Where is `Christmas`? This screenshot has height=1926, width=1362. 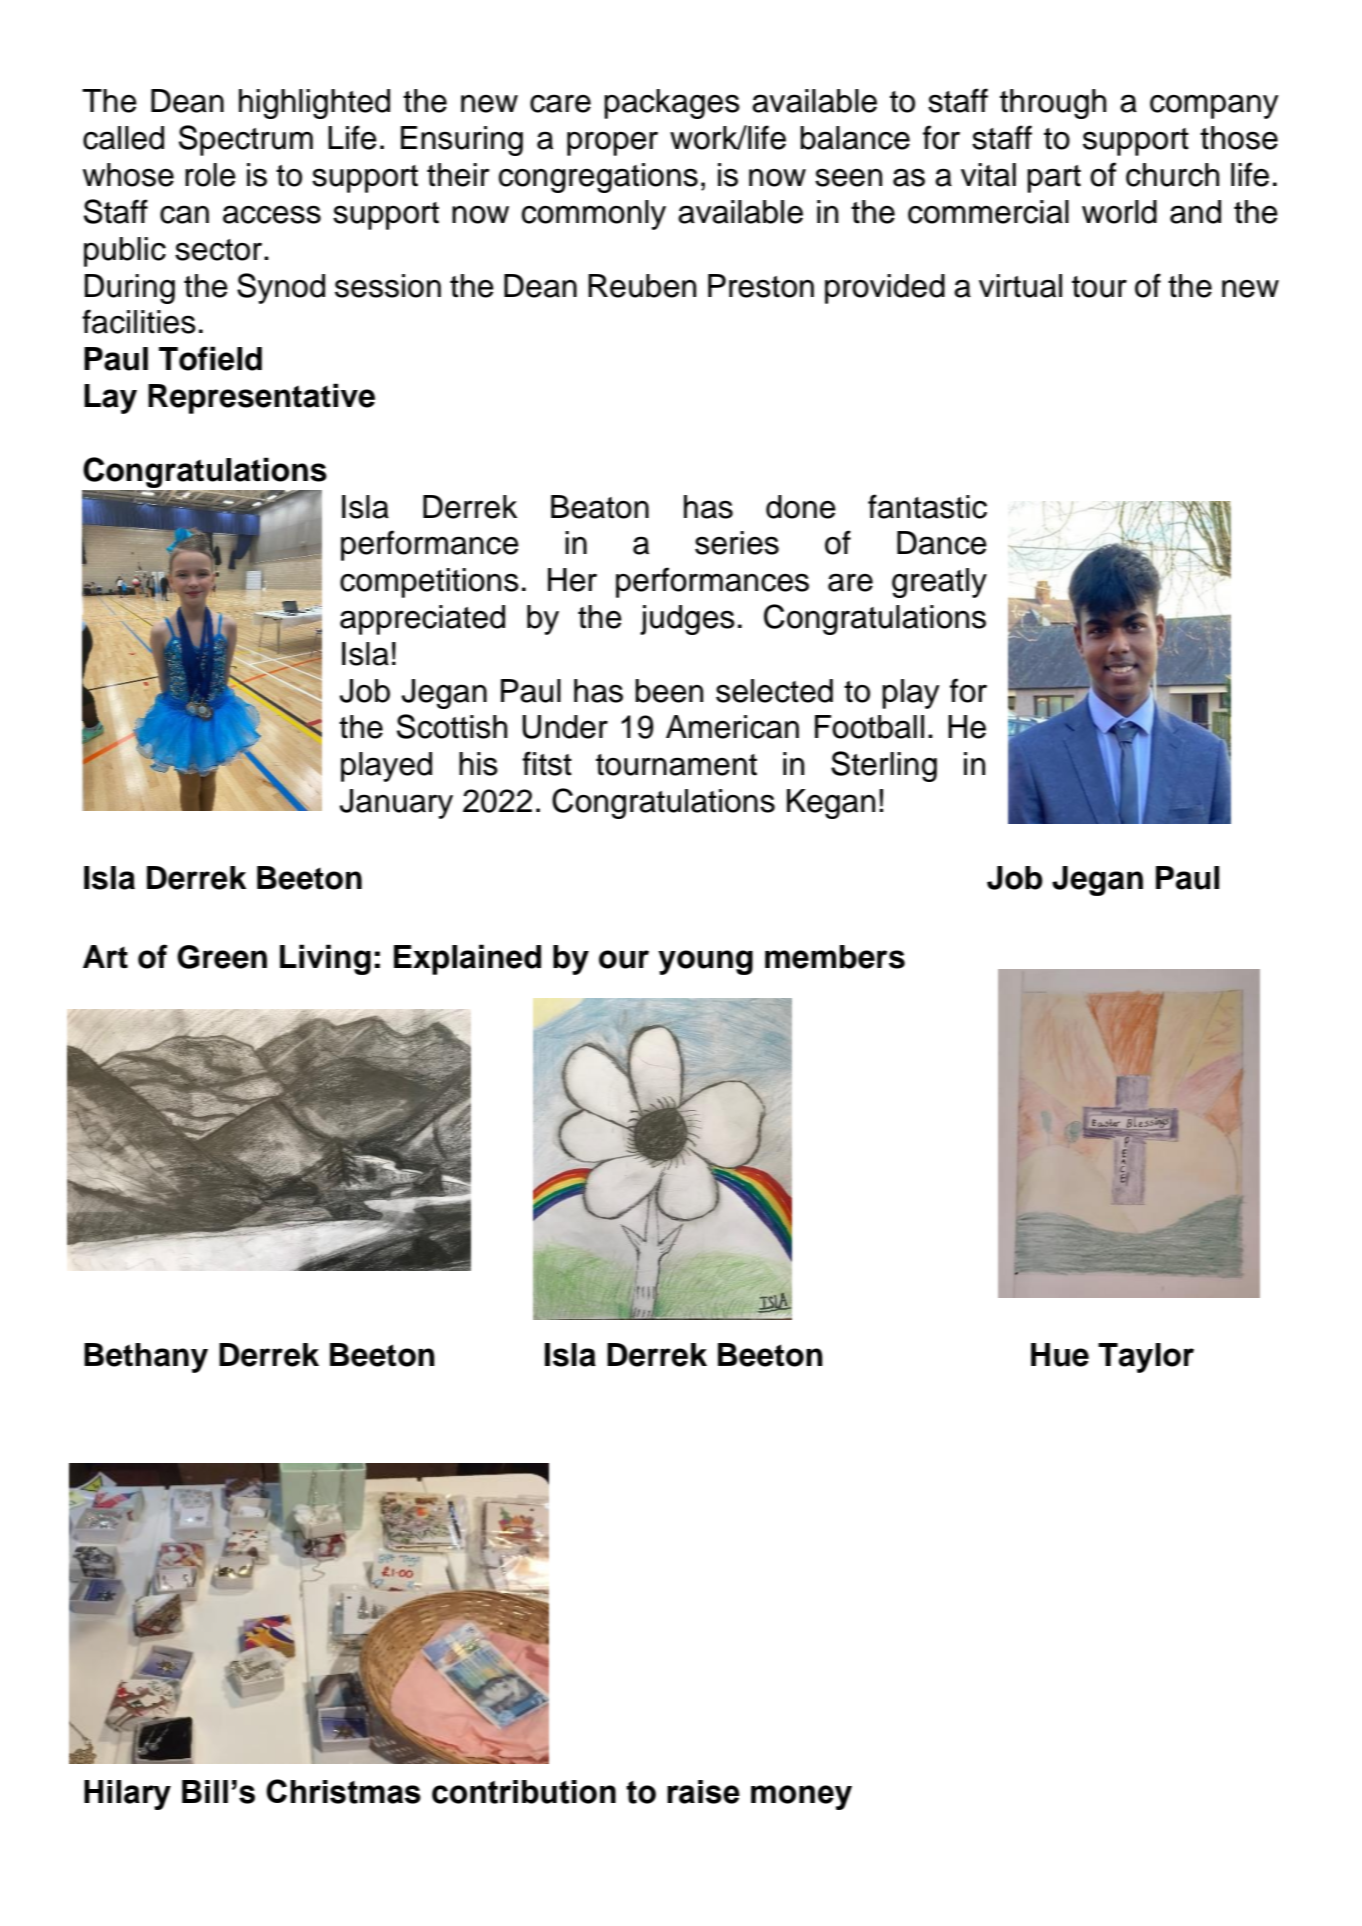
Christmas is located at coordinates (343, 1791).
